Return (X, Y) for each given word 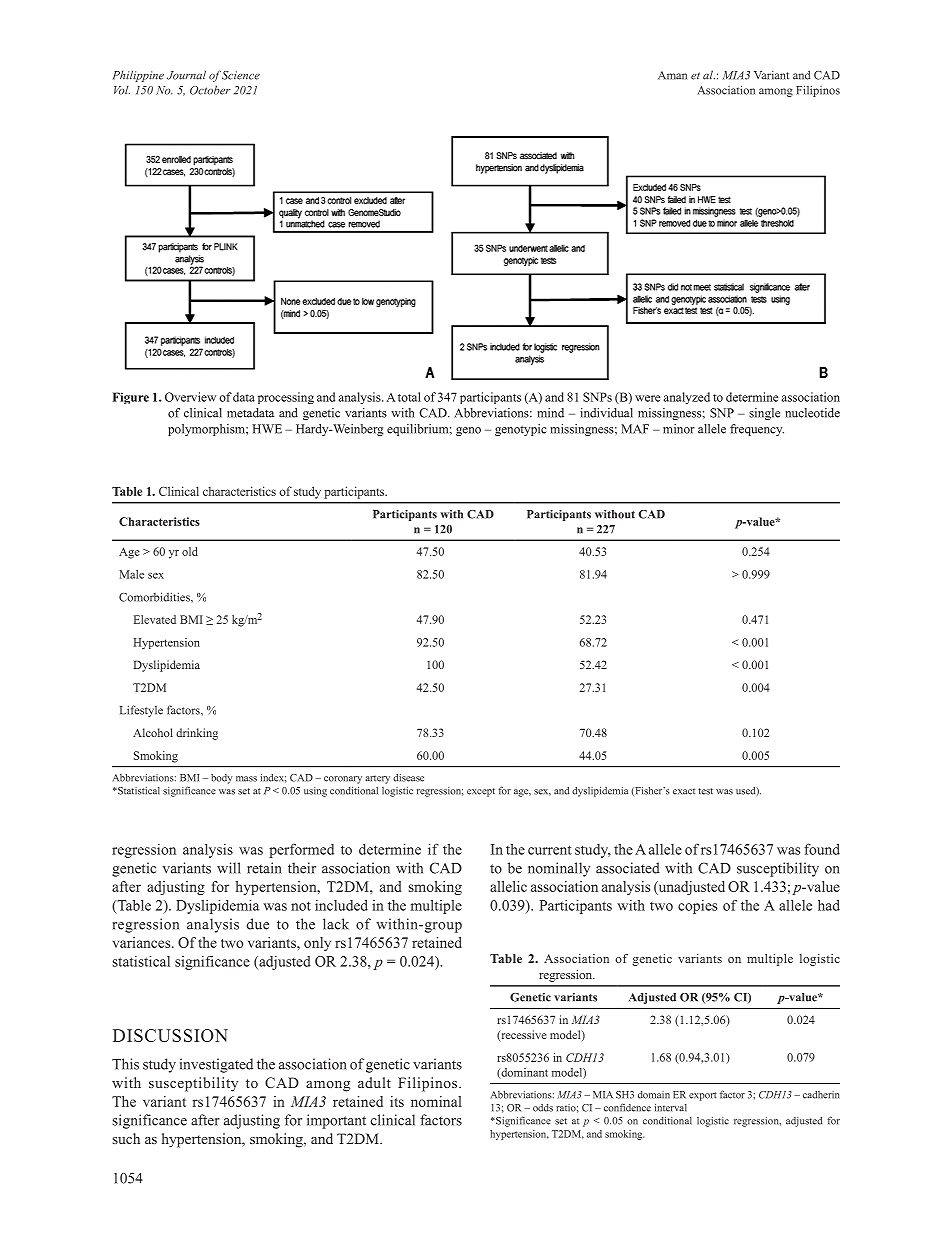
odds (543, 1108)
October (210, 90)
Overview (190, 397)
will (229, 868)
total (409, 397)
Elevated (155, 619)
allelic (508, 886)
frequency (757, 430)
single (764, 414)
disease (408, 778)
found (822, 849)
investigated (216, 1065)
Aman (672, 75)
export (703, 1096)
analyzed (687, 398)
